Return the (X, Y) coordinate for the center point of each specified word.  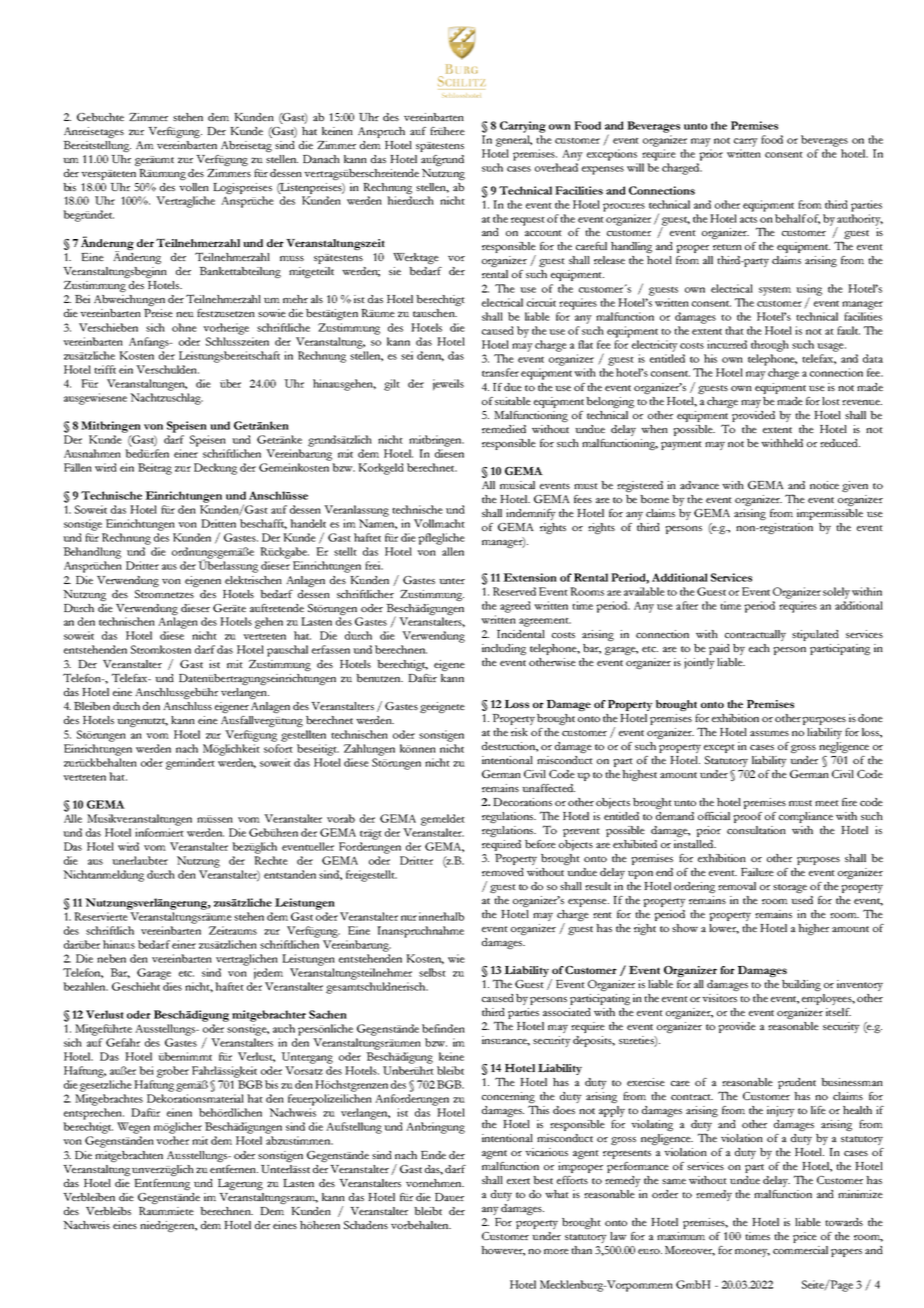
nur (409, 918)
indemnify (531, 514)
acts (748, 220)
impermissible (830, 514)
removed (503, 872)
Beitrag (155, 469)
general (514, 141)
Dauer (449, 1197)
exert (518, 1181)
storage (790, 888)
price (805, 1237)
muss (292, 258)
